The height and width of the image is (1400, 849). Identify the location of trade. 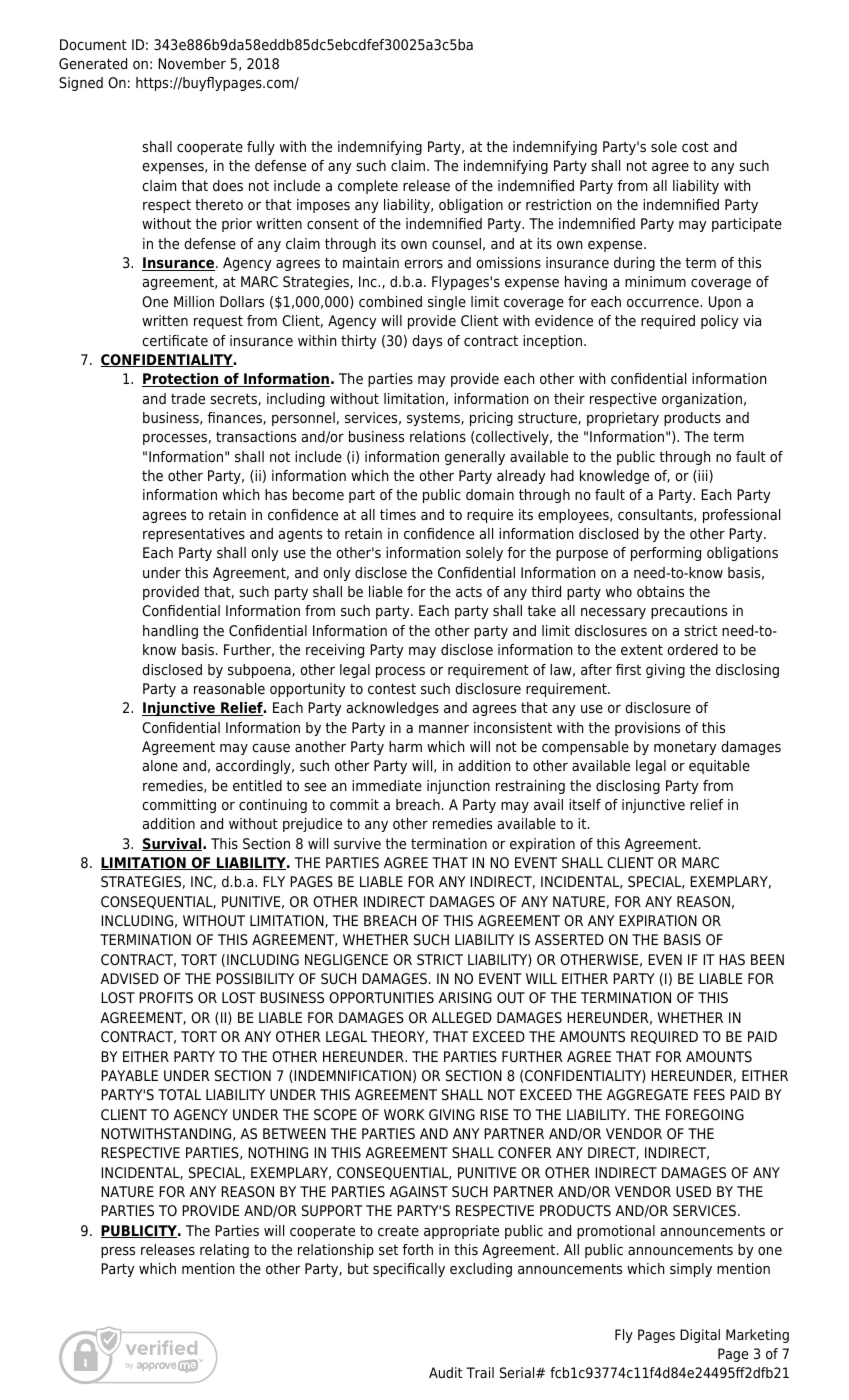
(188, 398).
